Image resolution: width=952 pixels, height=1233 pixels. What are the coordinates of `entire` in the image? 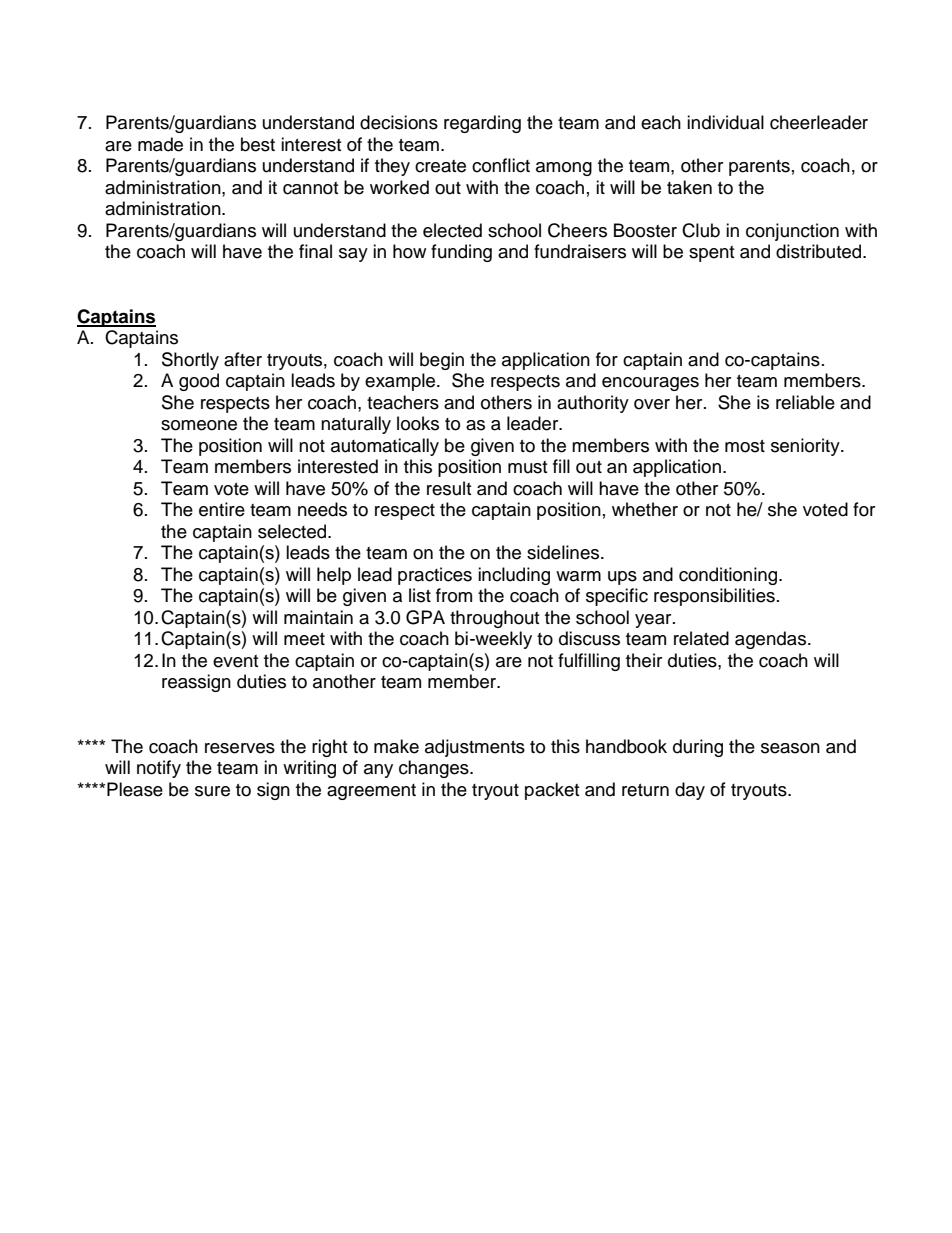 It's located at (222, 509).
